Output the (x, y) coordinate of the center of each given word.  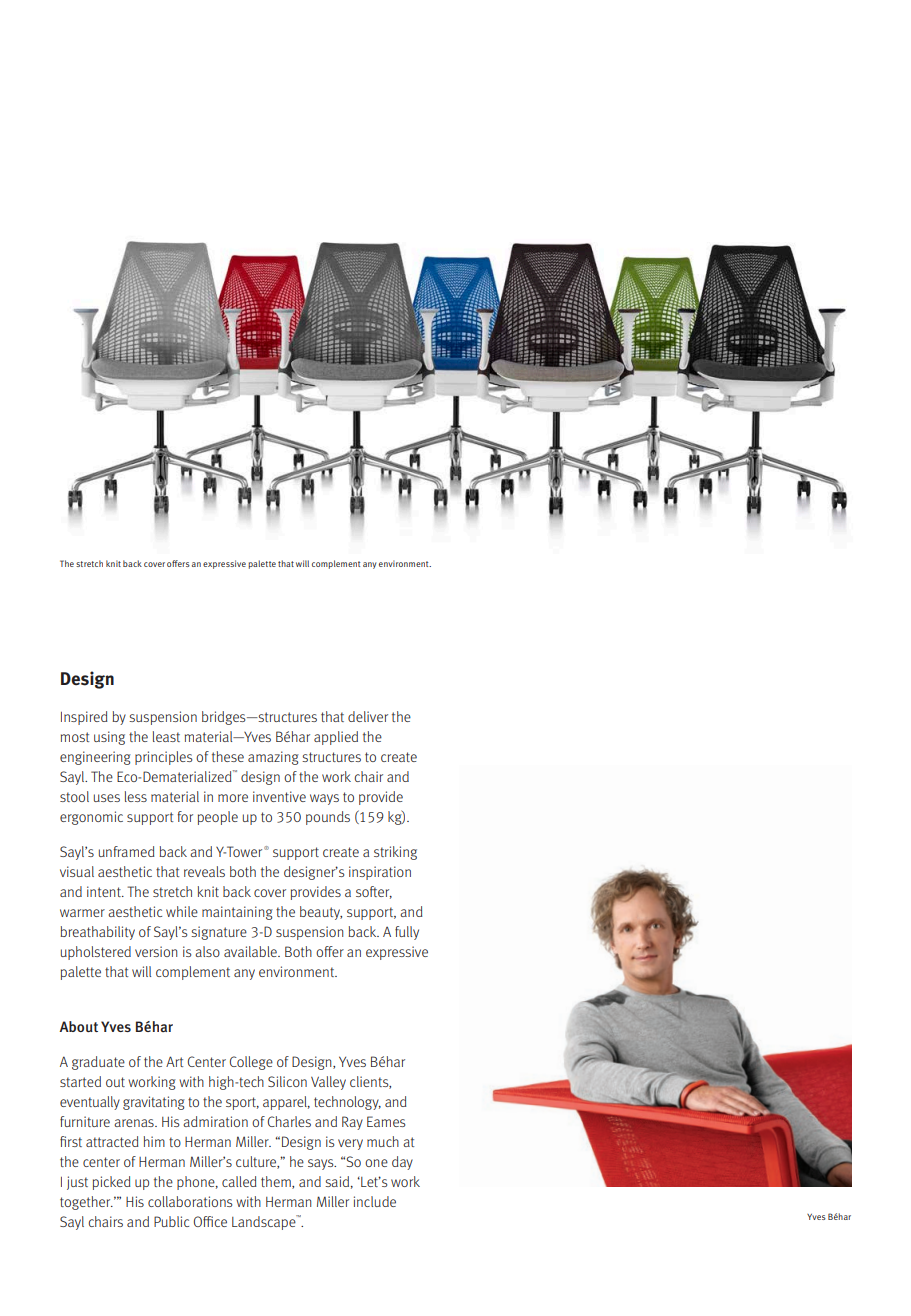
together (86, 1203)
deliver (368, 716)
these (228, 756)
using (109, 738)
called (239, 1181)
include (375, 1201)
